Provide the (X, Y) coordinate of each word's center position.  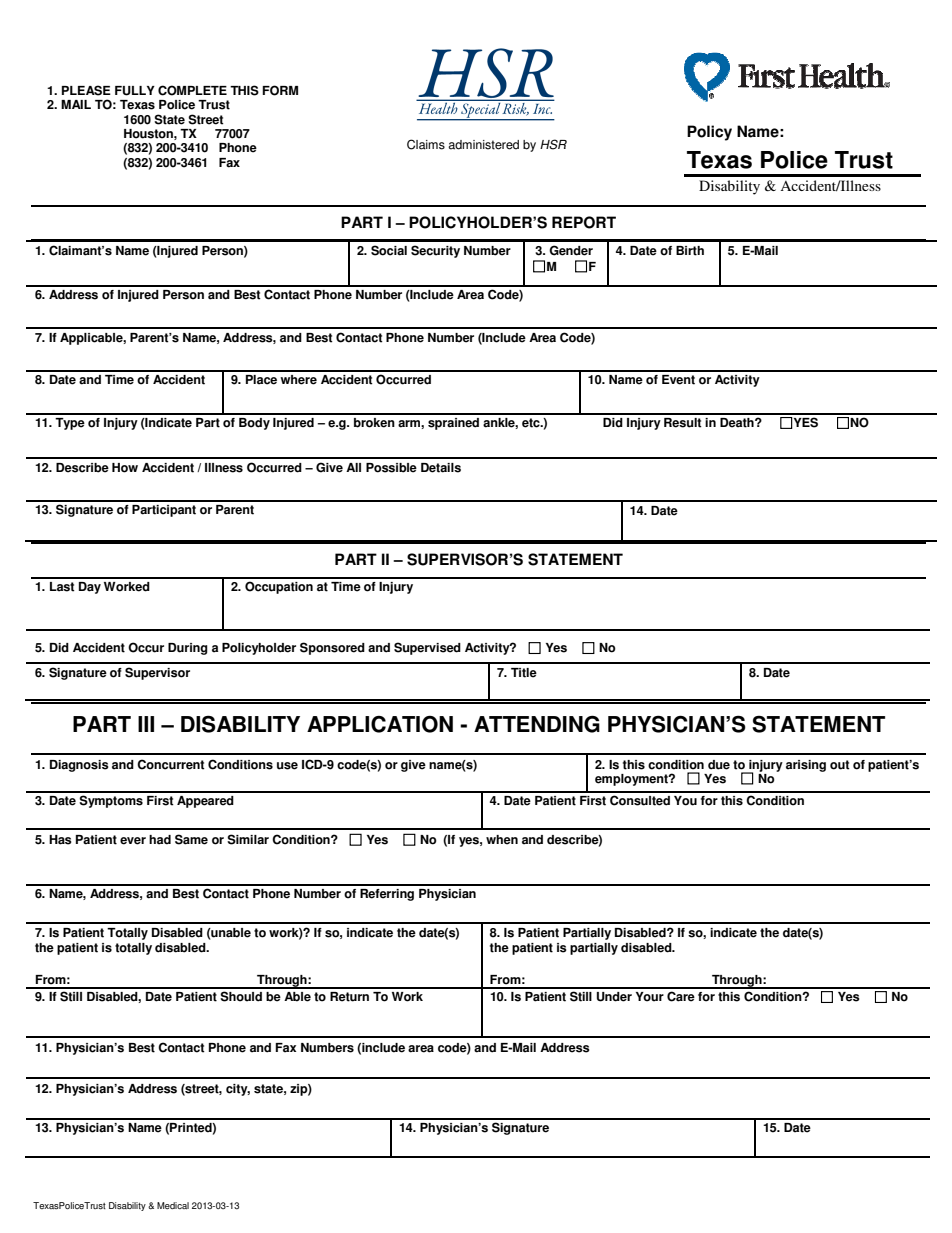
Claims (426, 144)
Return (349, 997)
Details (441, 468)
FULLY (135, 91)
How (125, 468)
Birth (690, 251)
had (160, 840)
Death (738, 423)
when (502, 840)
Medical (173, 1205)
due (719, 765)
